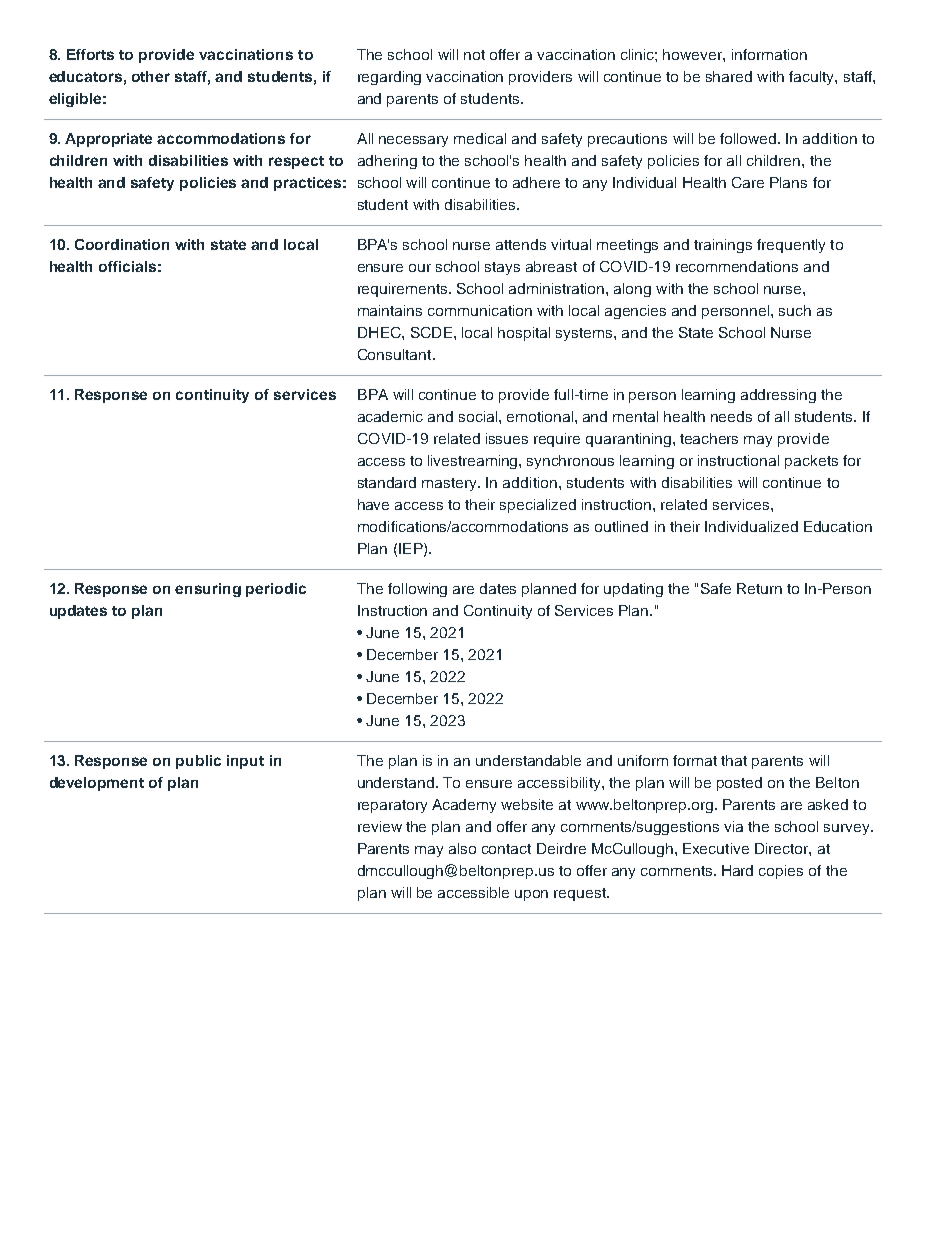  What do you see at coordinates (795, 310) in the page?
I see `such` at bounding box center [795, 310].
